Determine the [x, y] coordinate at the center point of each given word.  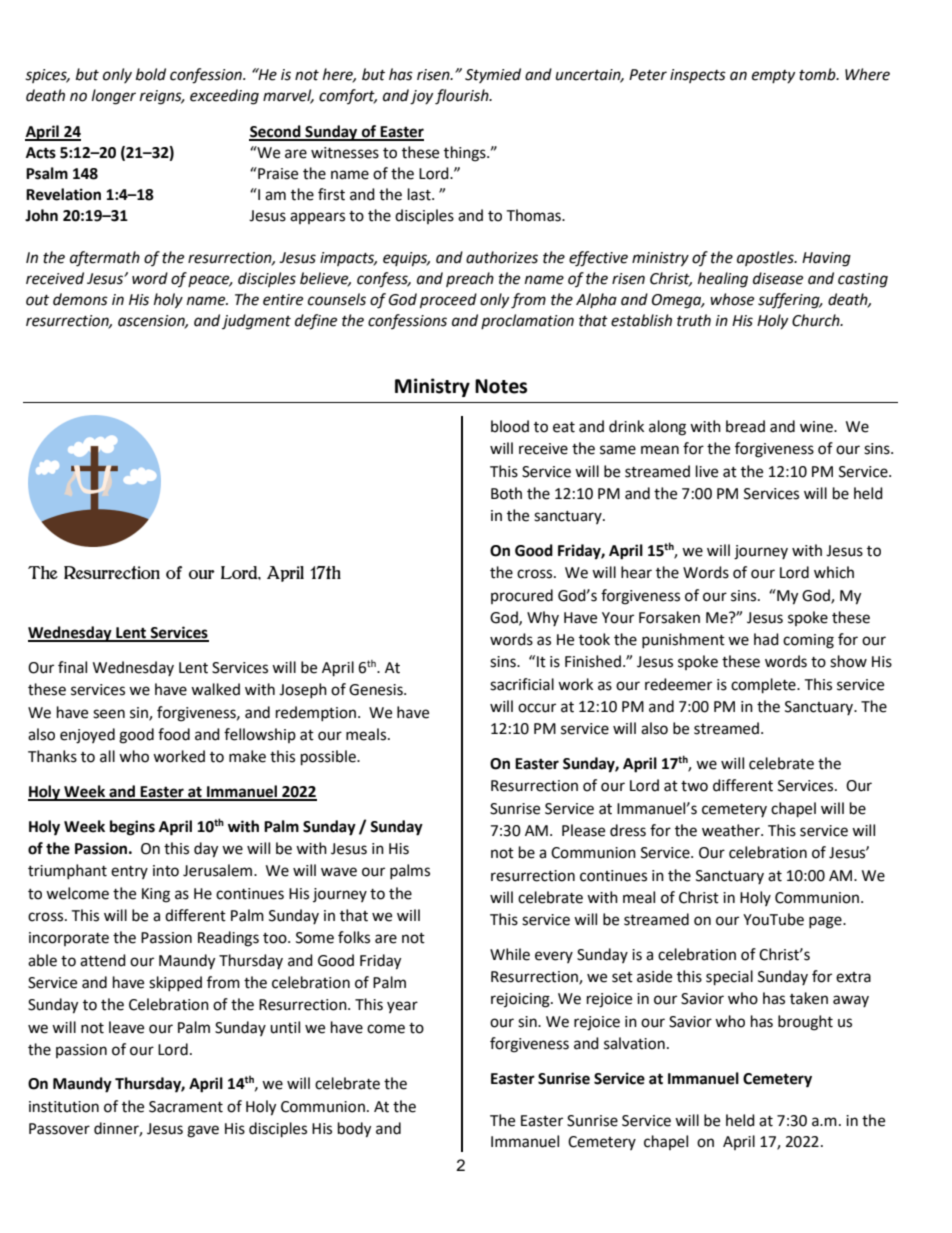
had [766, 639]
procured [522, 596]
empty [773, 76]
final [72, 667]
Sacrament [186, 1107]
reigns [162, 97]
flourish [463, 97]
